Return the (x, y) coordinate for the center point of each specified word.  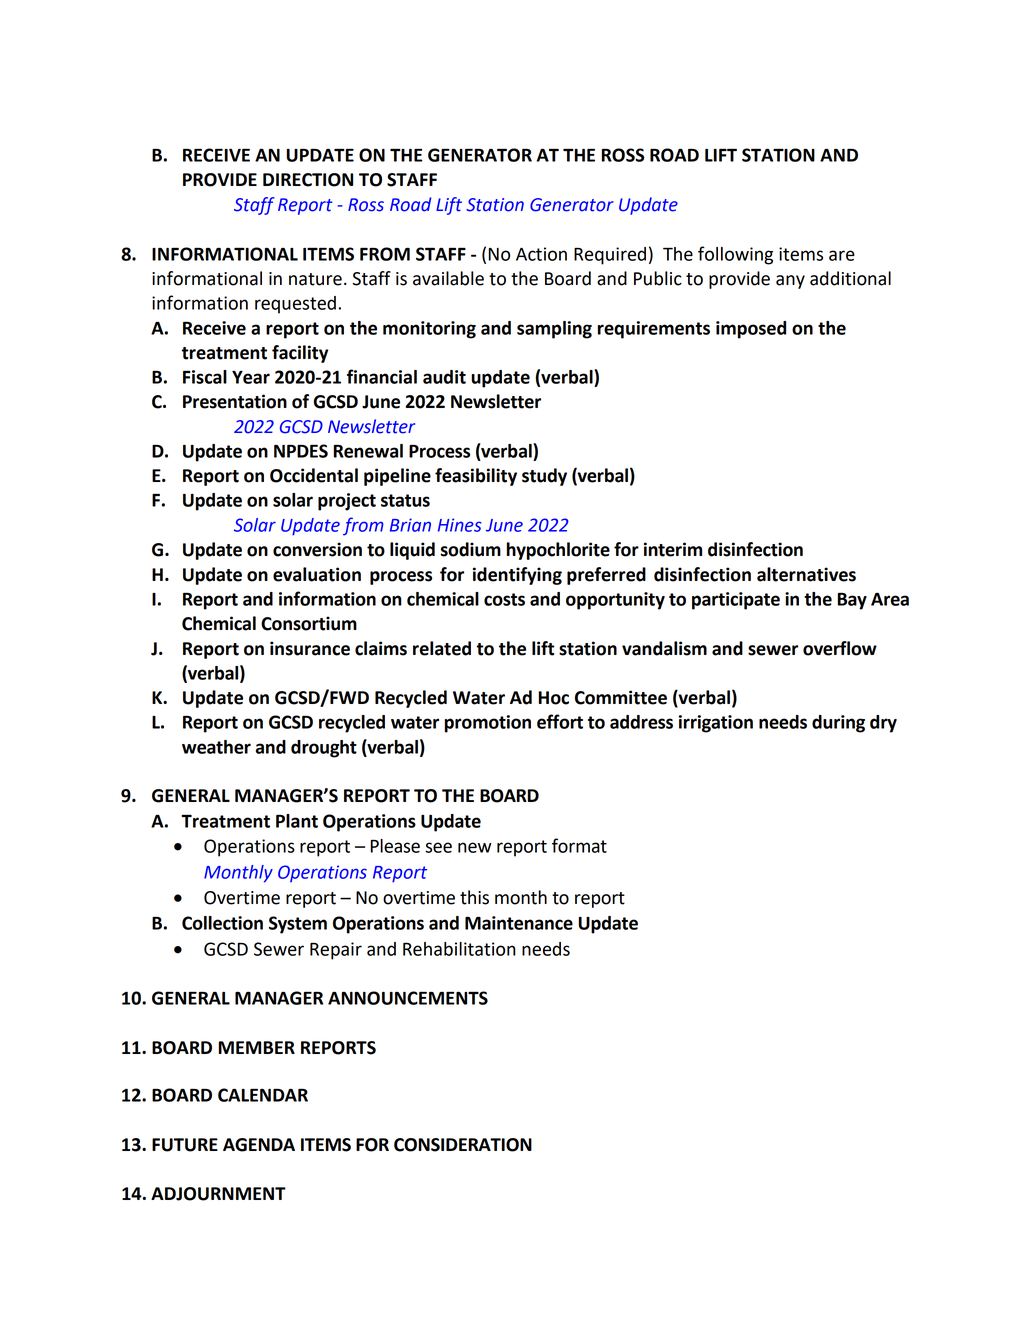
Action (541, 254)
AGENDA (259, 1145)
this (474, 897)
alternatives (806, 574)
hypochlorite (558, 551)
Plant (297, 821)
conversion (317, 549)
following (735, 255)
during (838, 724)
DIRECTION (308, 180)
